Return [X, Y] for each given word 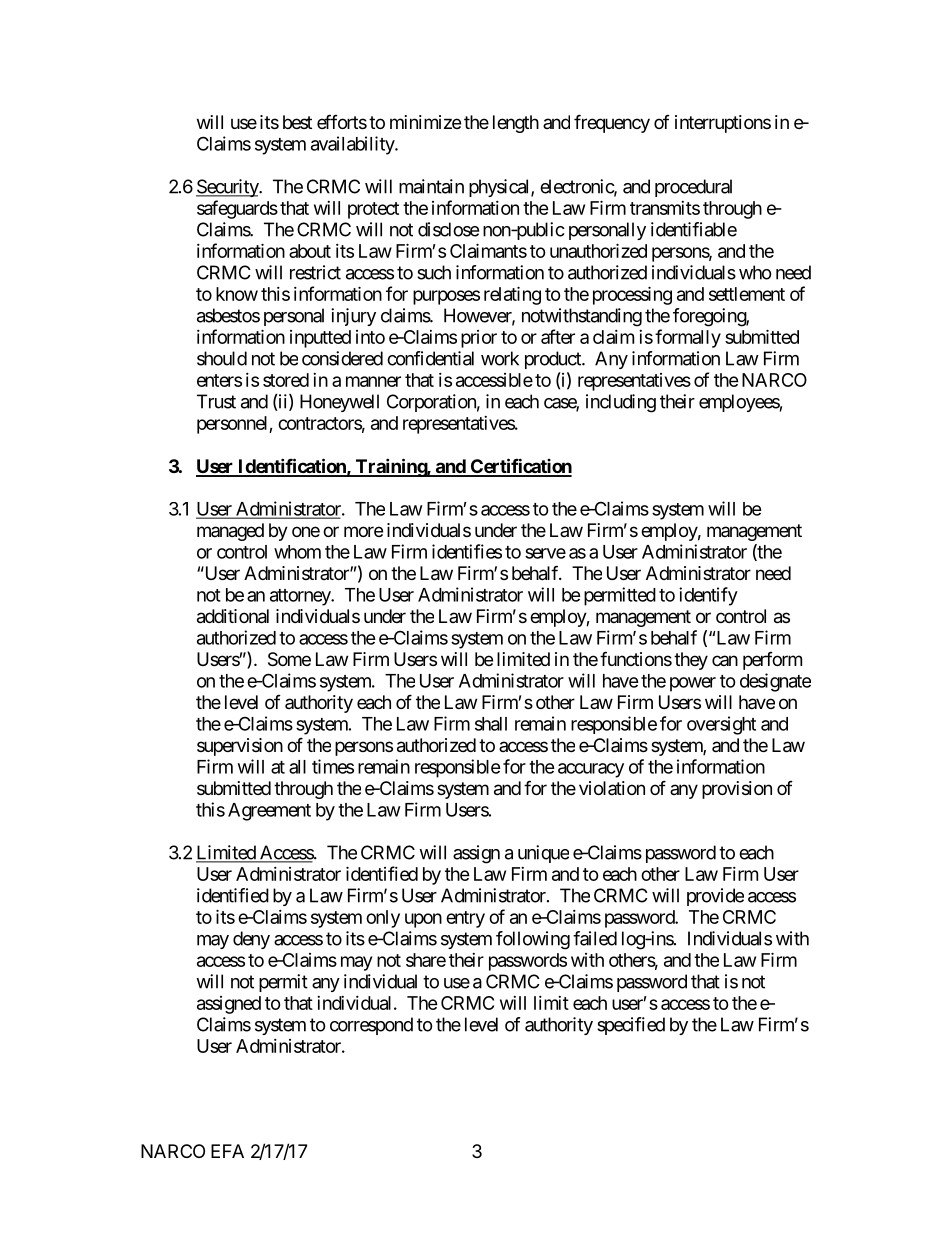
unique [543, 854]
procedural [693, 188]
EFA [227, 1151]
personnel [233, 425]
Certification [520, 467]
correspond [371, 1026]
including [621, 403]
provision [737, 790]
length [516, 124]
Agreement [269, 812]
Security [228, 188]
